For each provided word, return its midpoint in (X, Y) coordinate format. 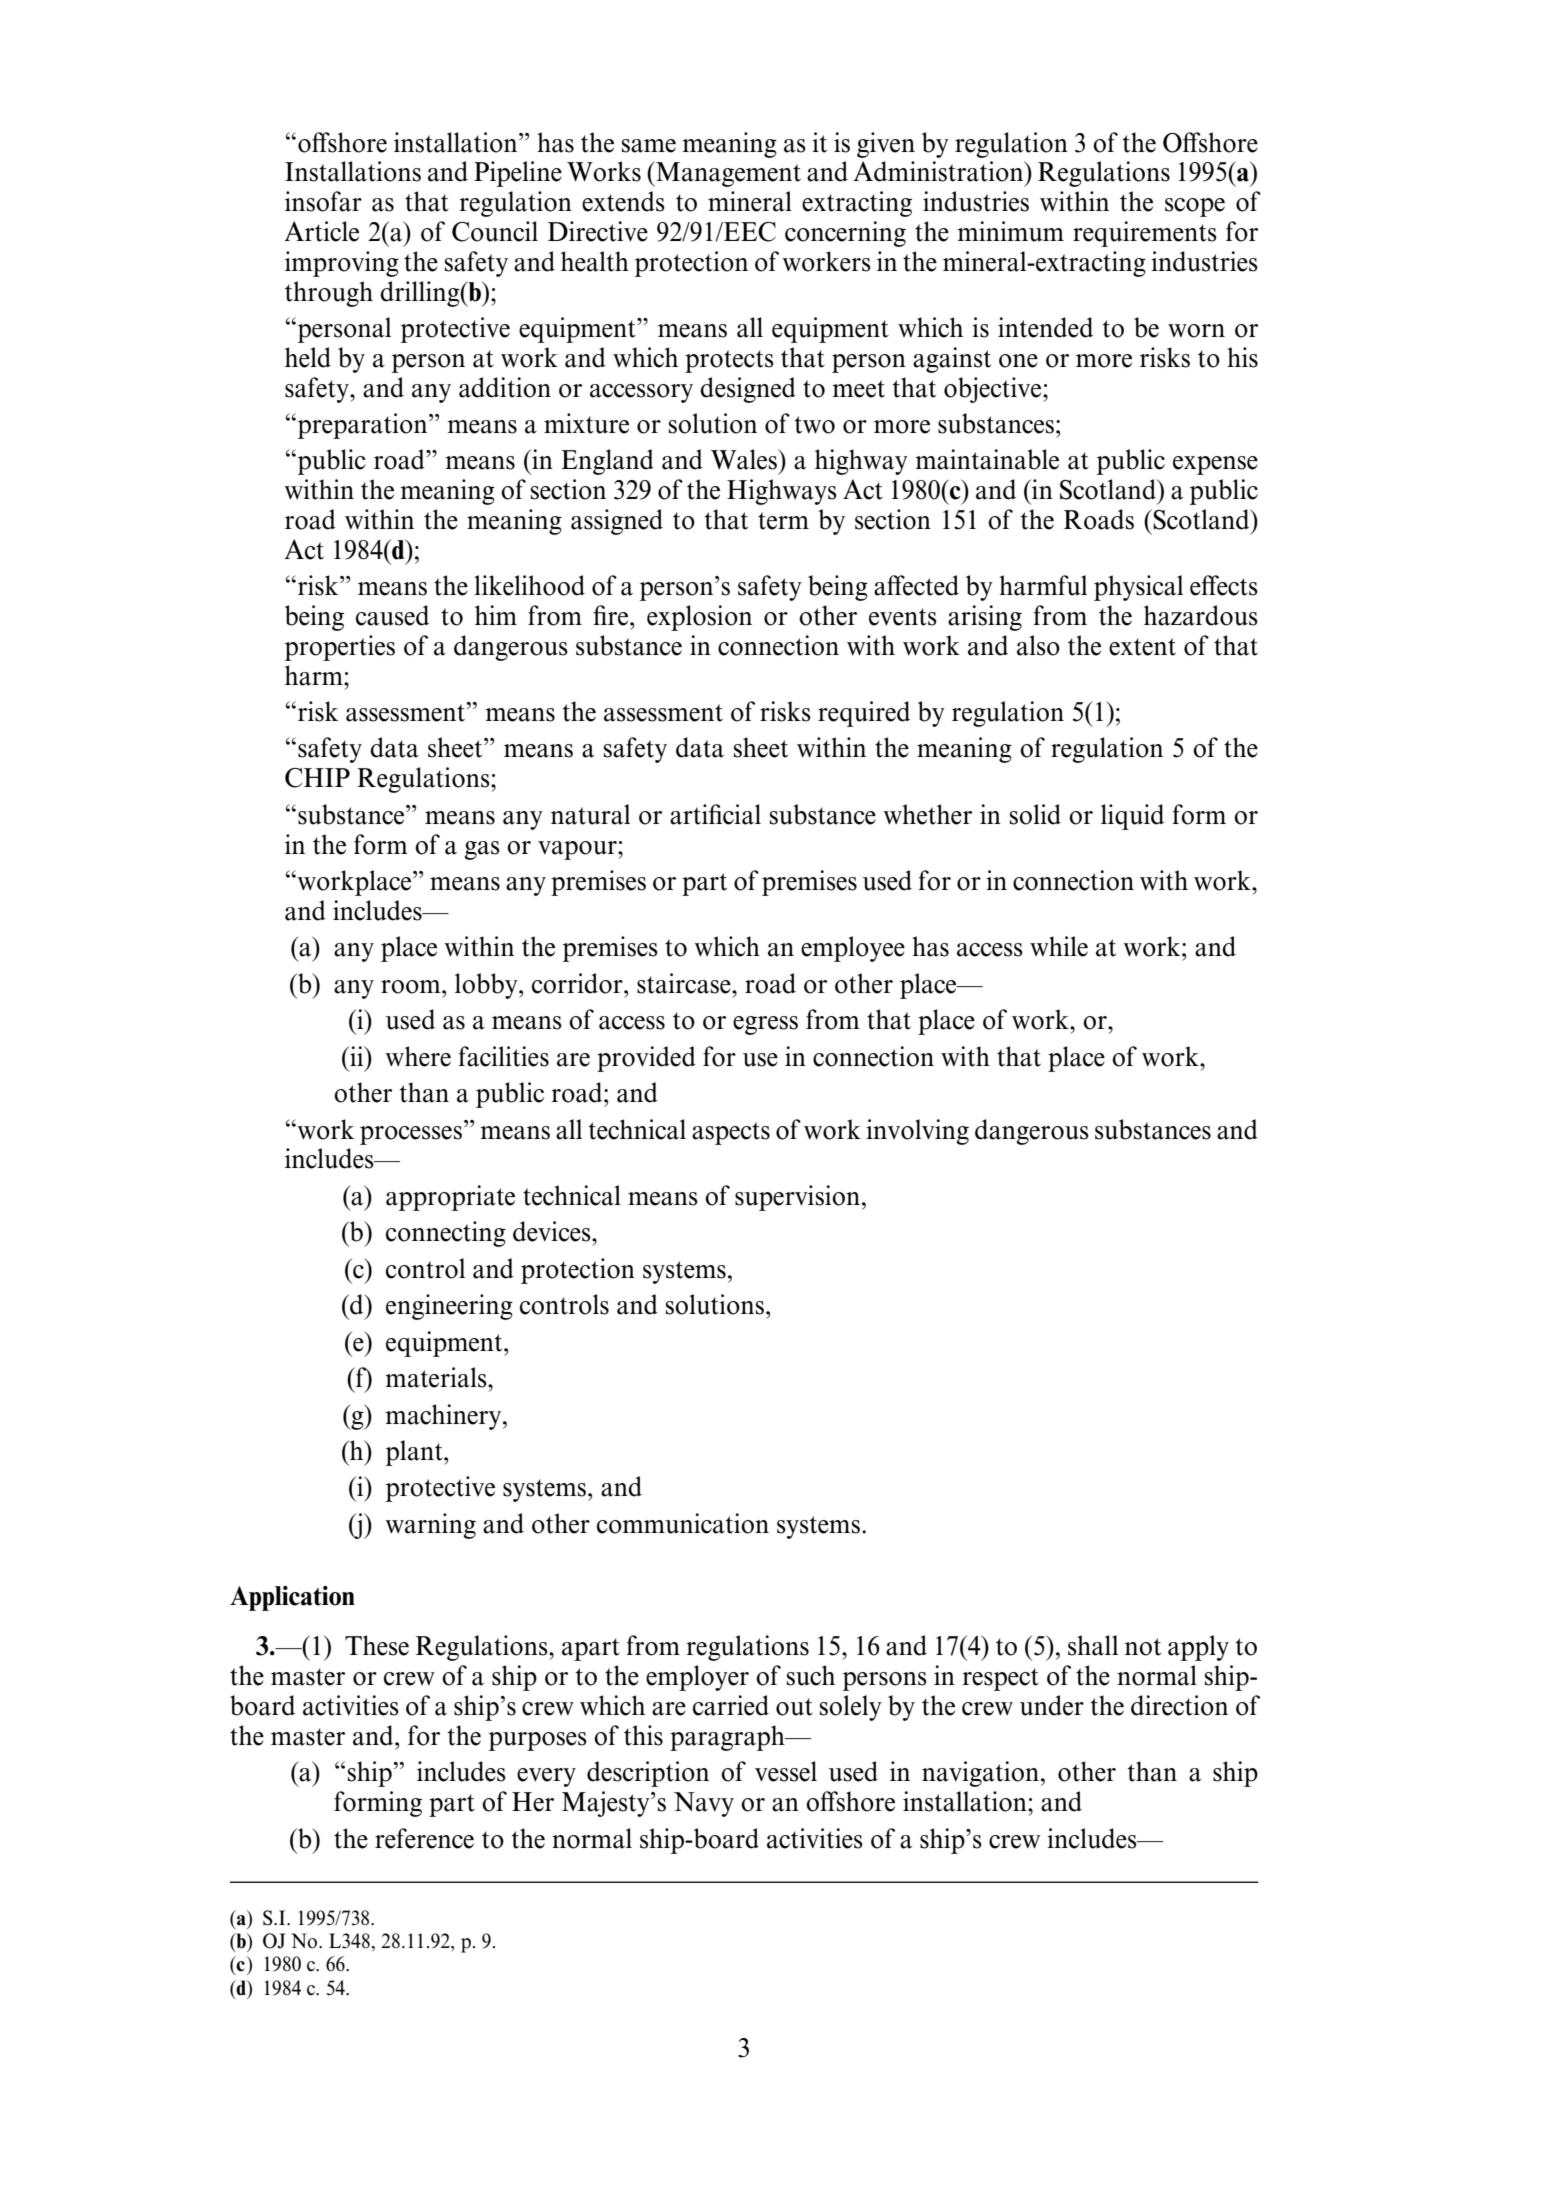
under (1052, 1705)
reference (424, 1838)
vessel (786, 1771)
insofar (323, 201)
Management (727, 174)
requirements (1145, 234)
